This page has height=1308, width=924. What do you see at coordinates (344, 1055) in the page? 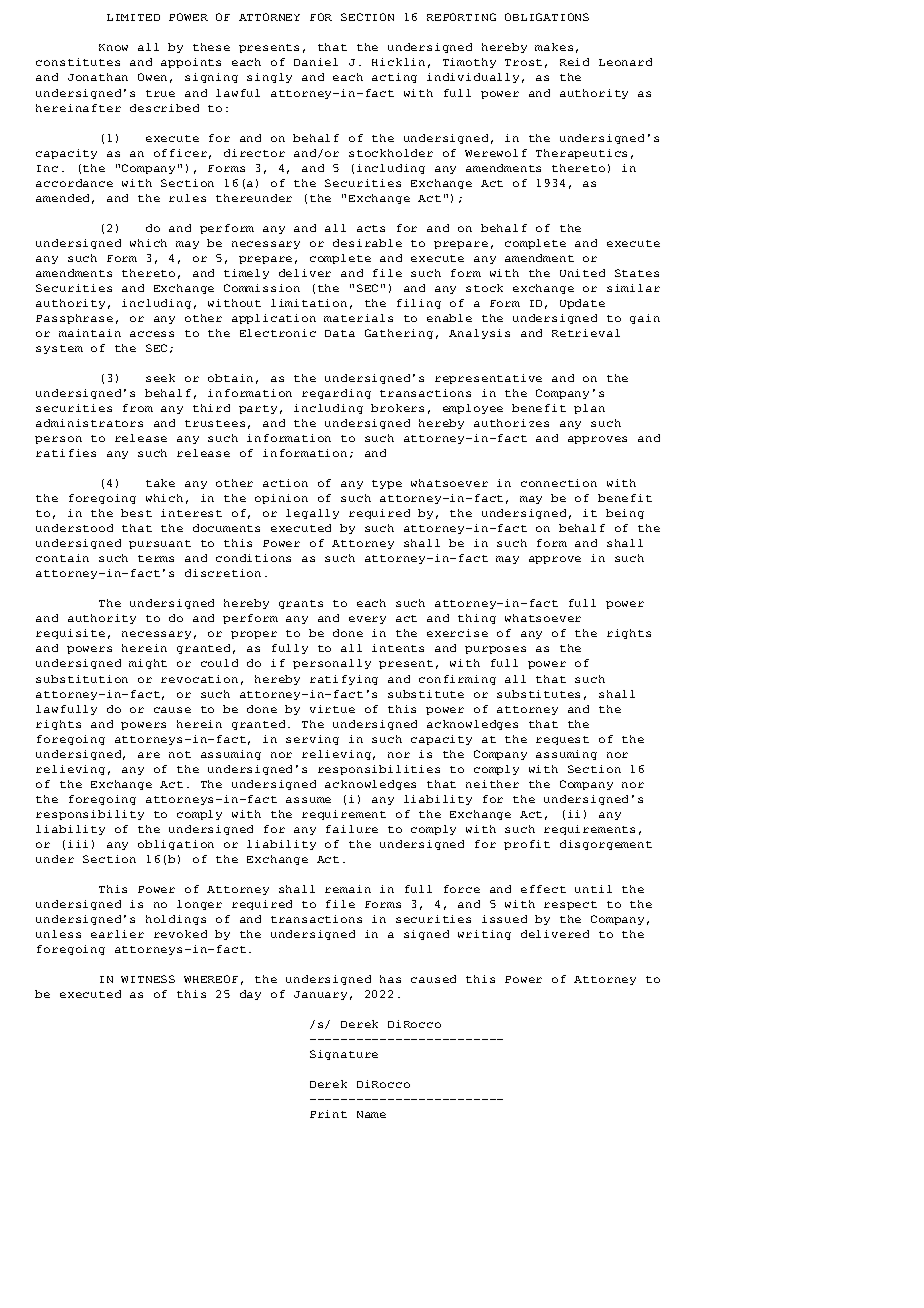
I see `Signature` at bounding box center [344, 1055].
